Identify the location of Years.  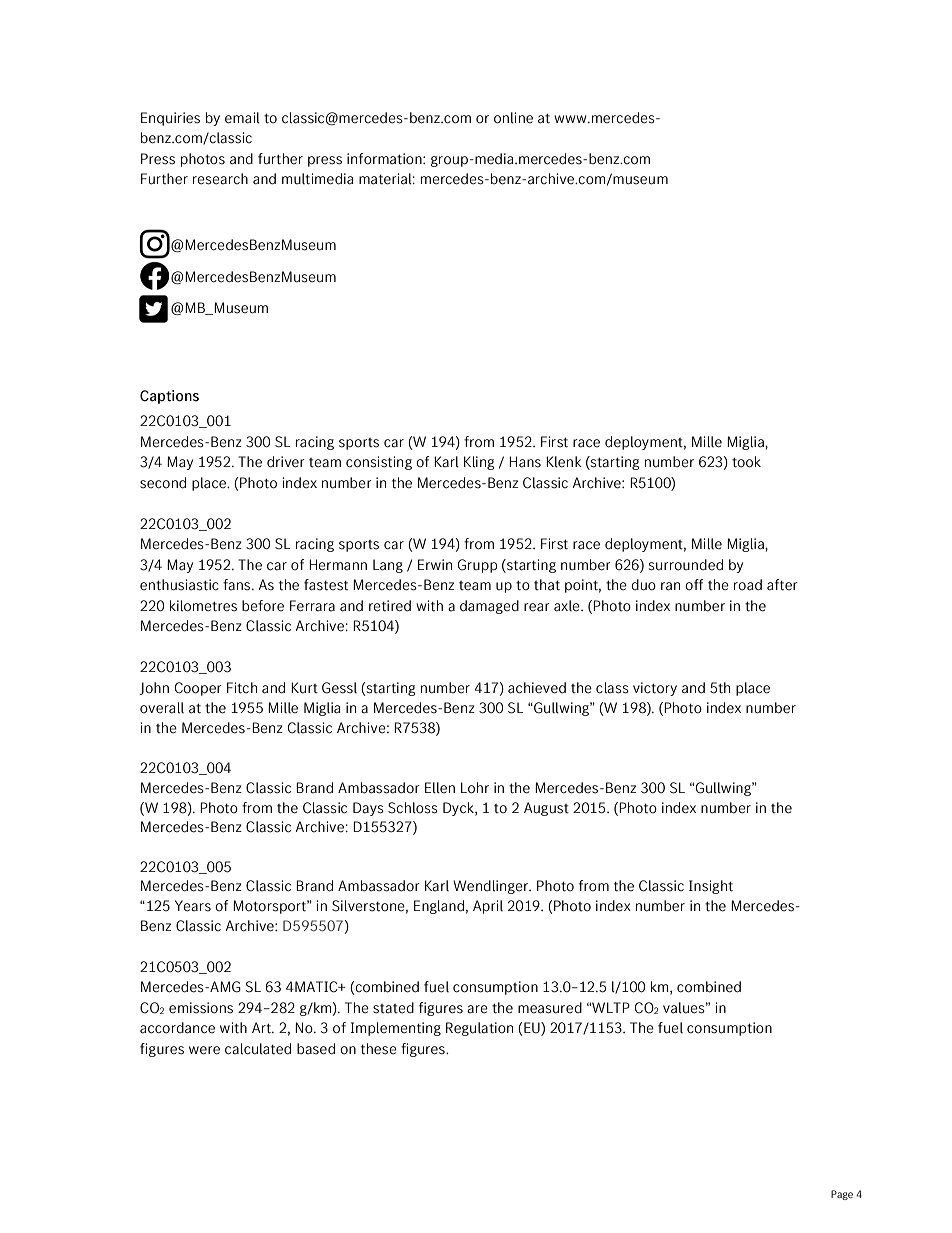
(193, 906).
